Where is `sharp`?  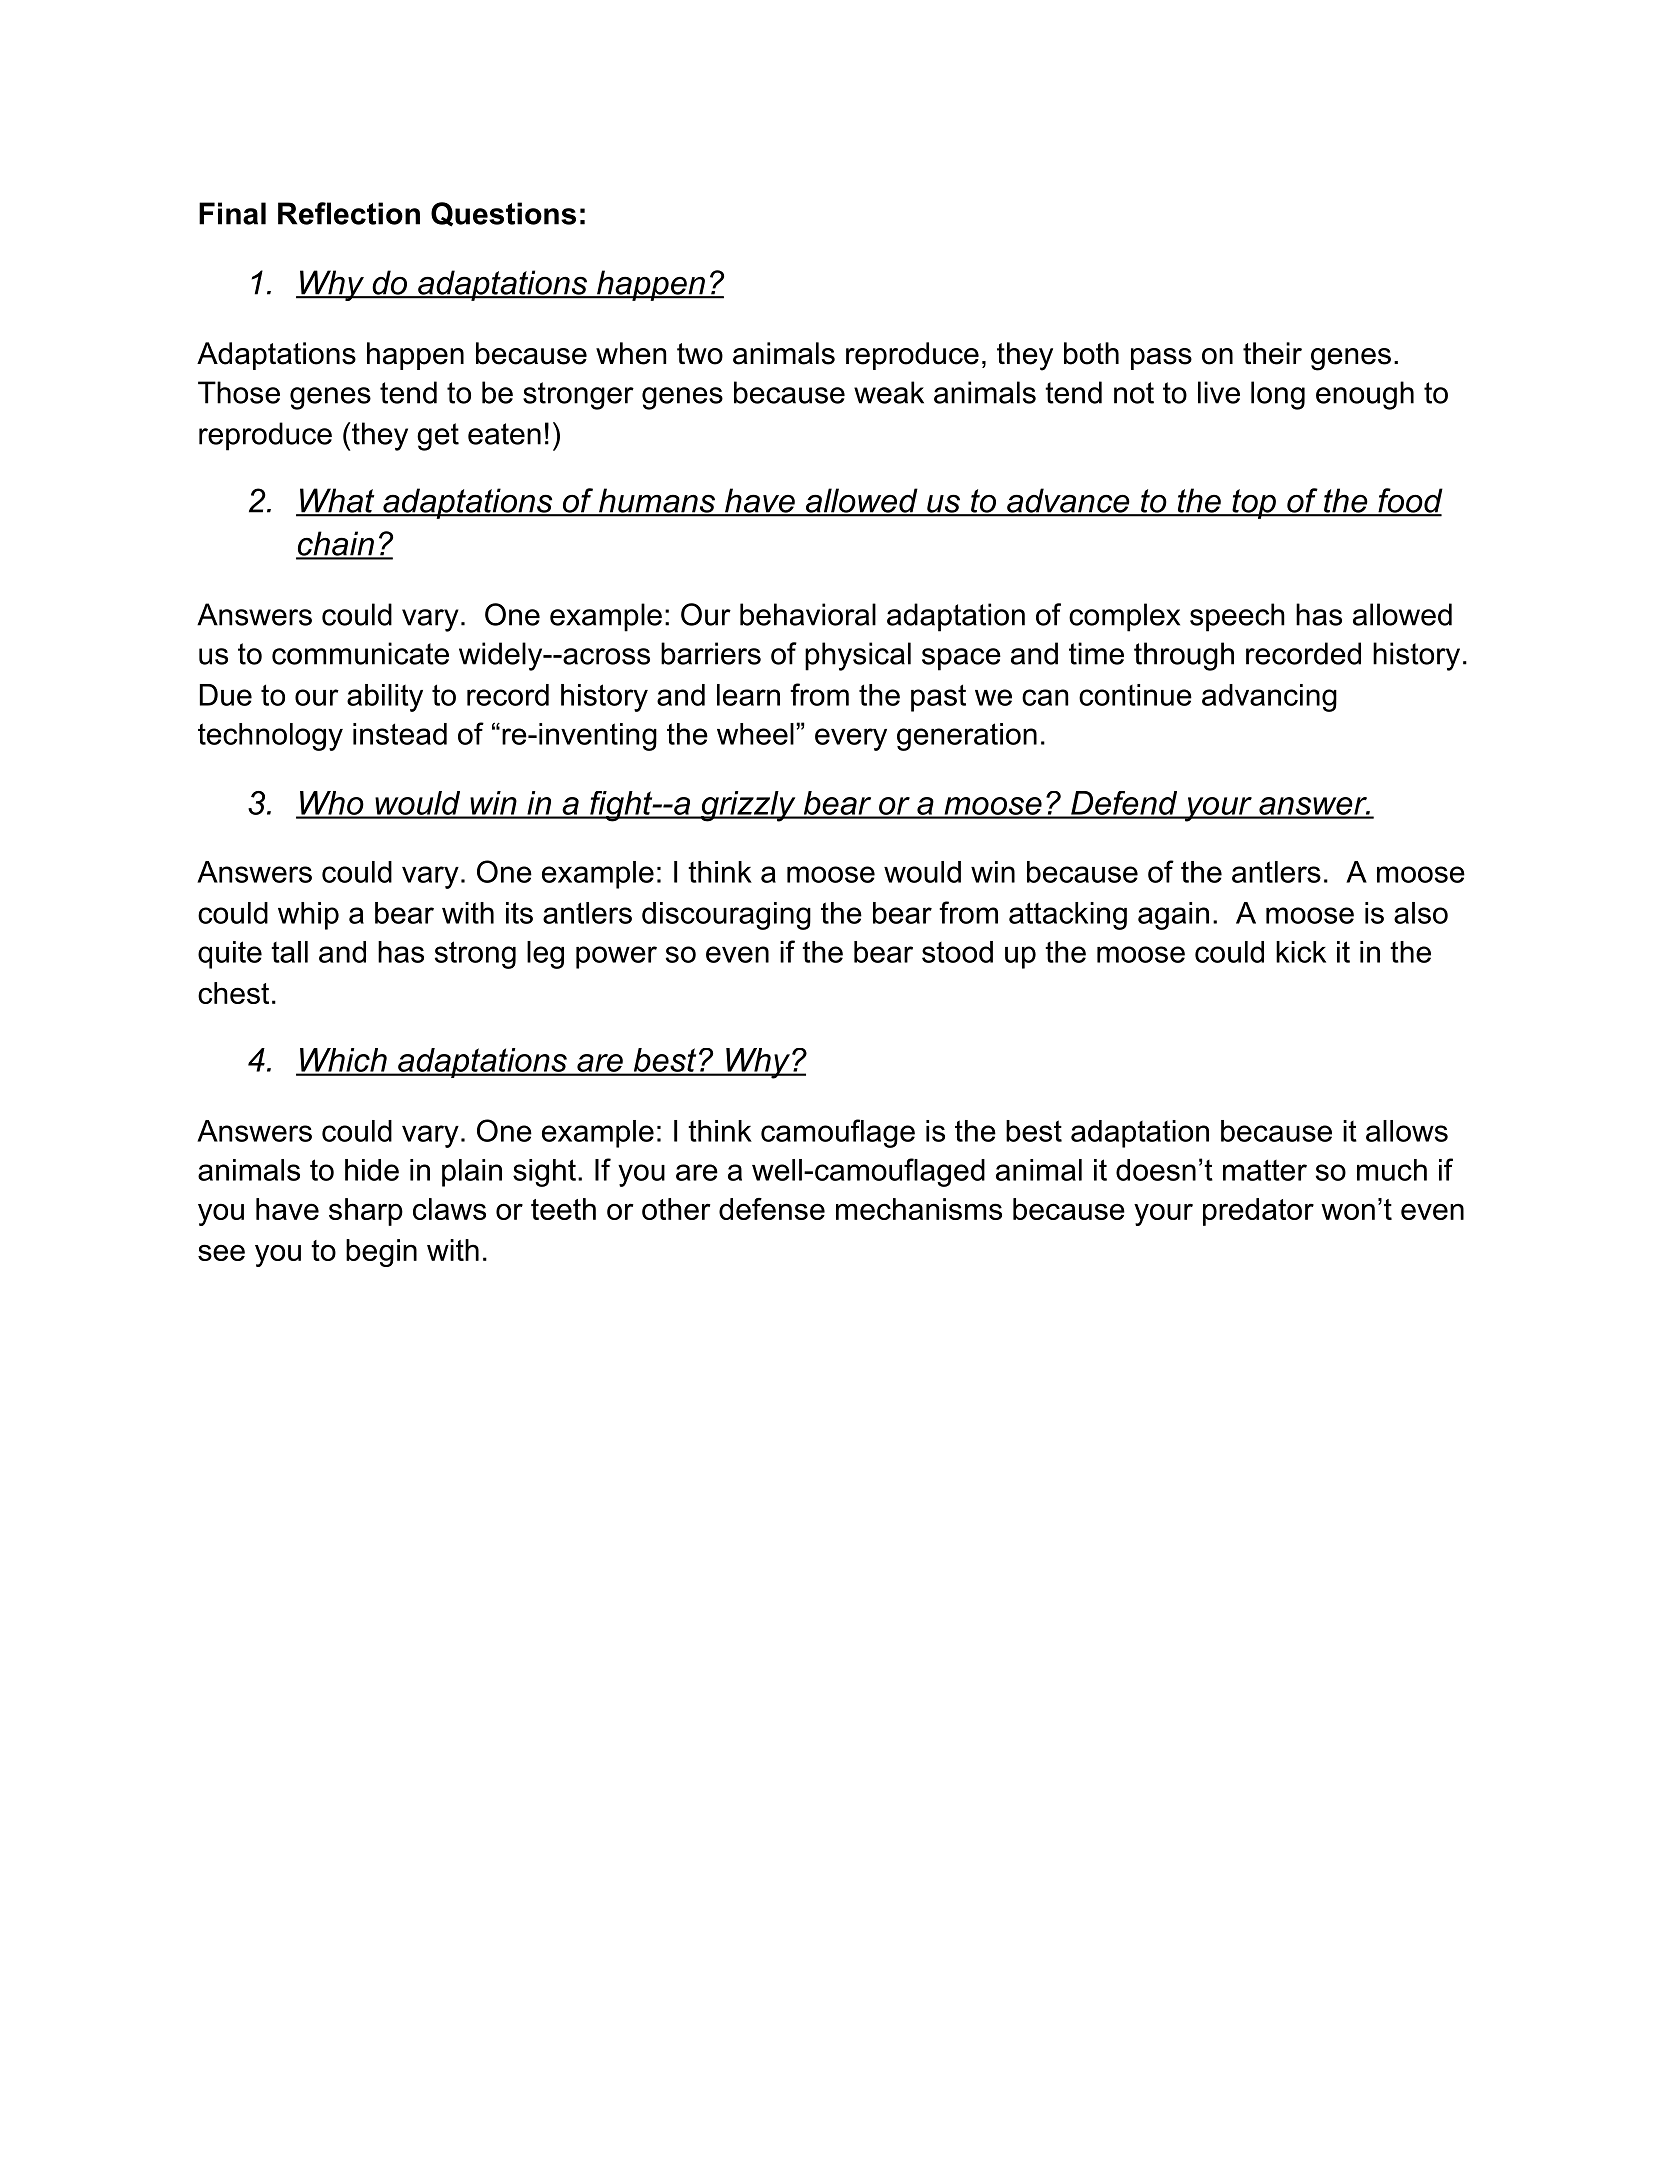 sharp is located at coordinates (366, 1212).
